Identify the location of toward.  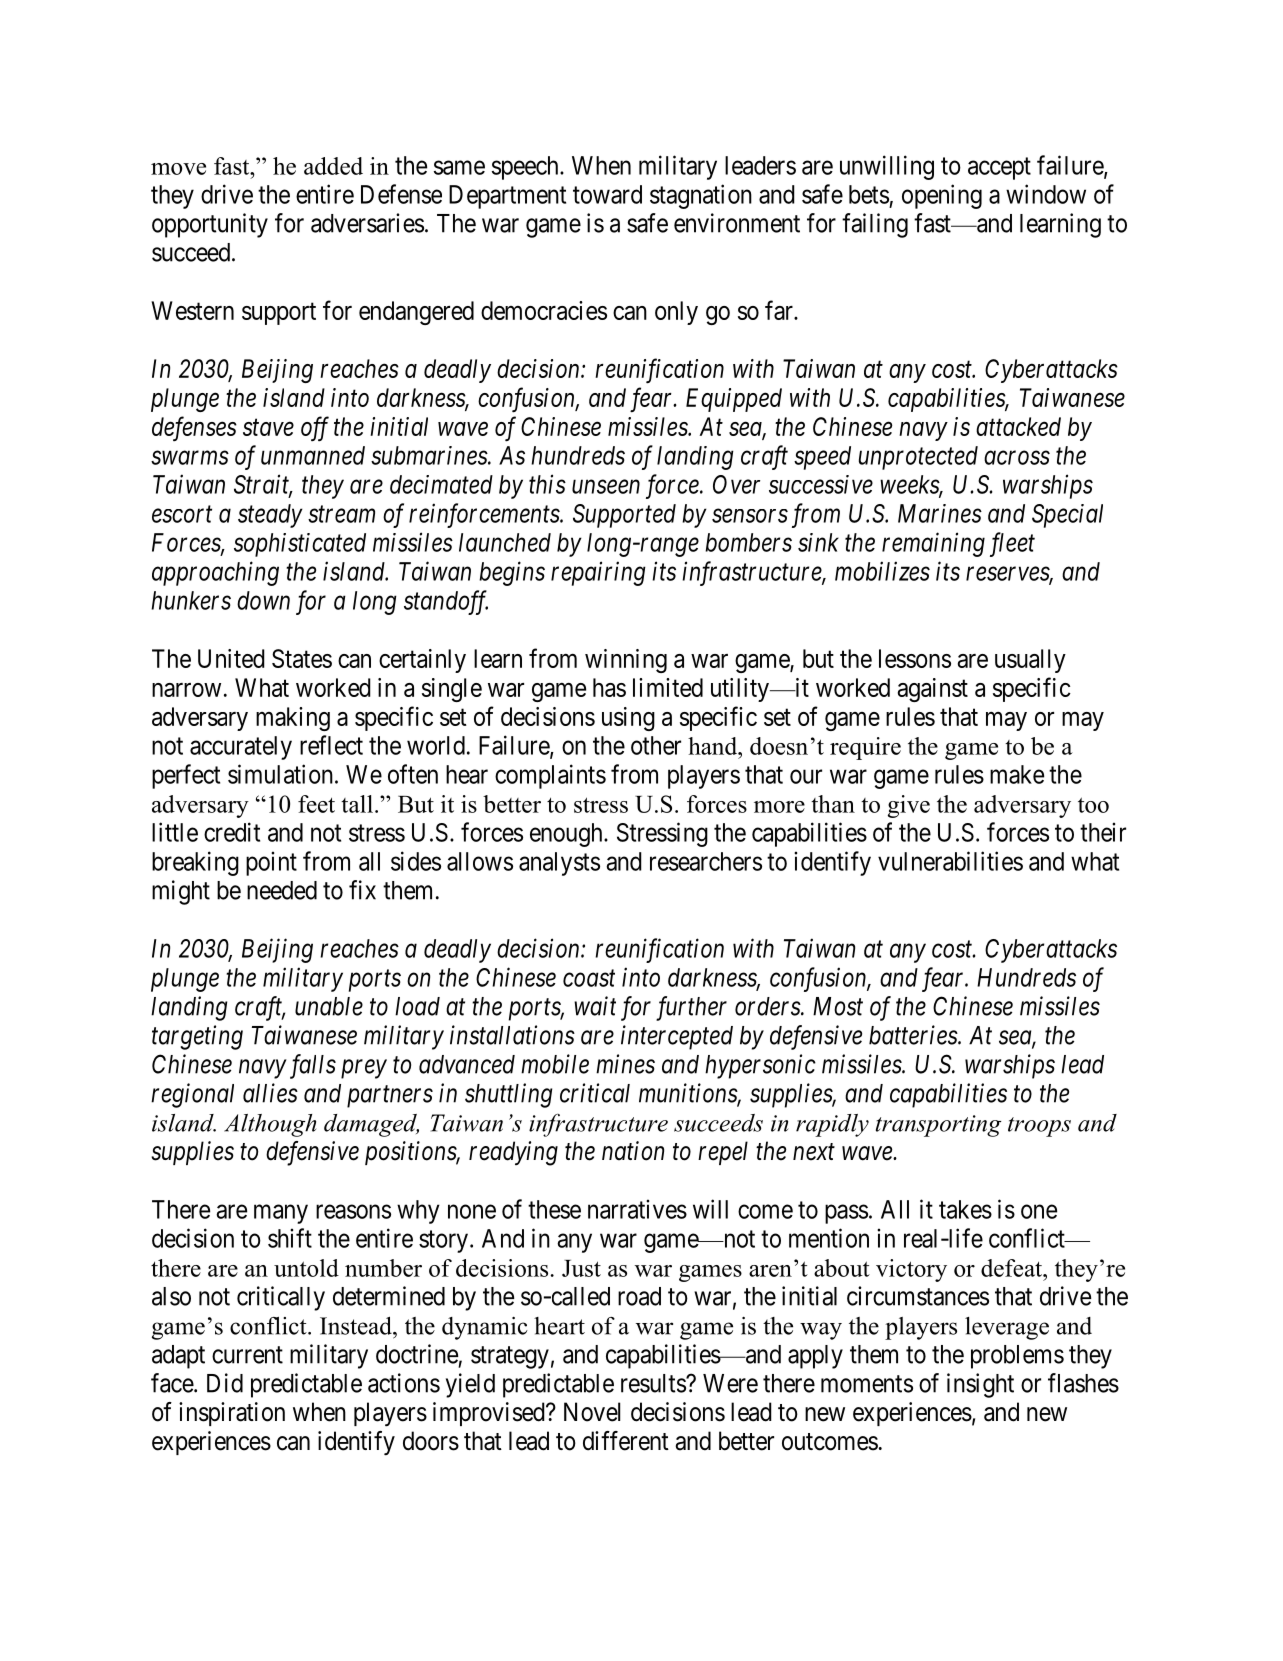
(607, 194).
